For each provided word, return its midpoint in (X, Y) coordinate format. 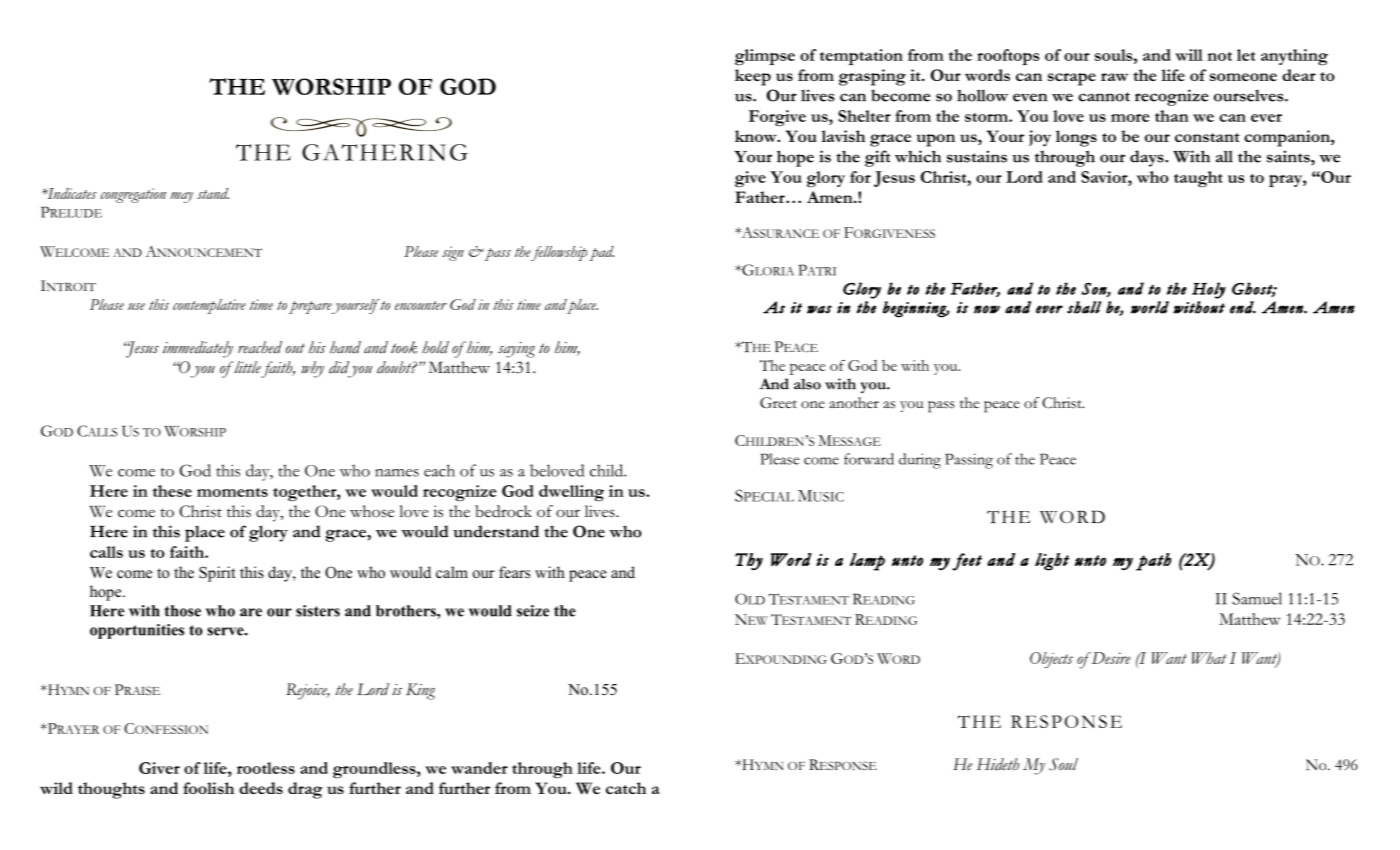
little (246, 367)
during (920, 461)
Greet (778, 402)
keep (753, 77)
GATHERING (385, 152)
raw (1114, 77)
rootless (266, 768)
